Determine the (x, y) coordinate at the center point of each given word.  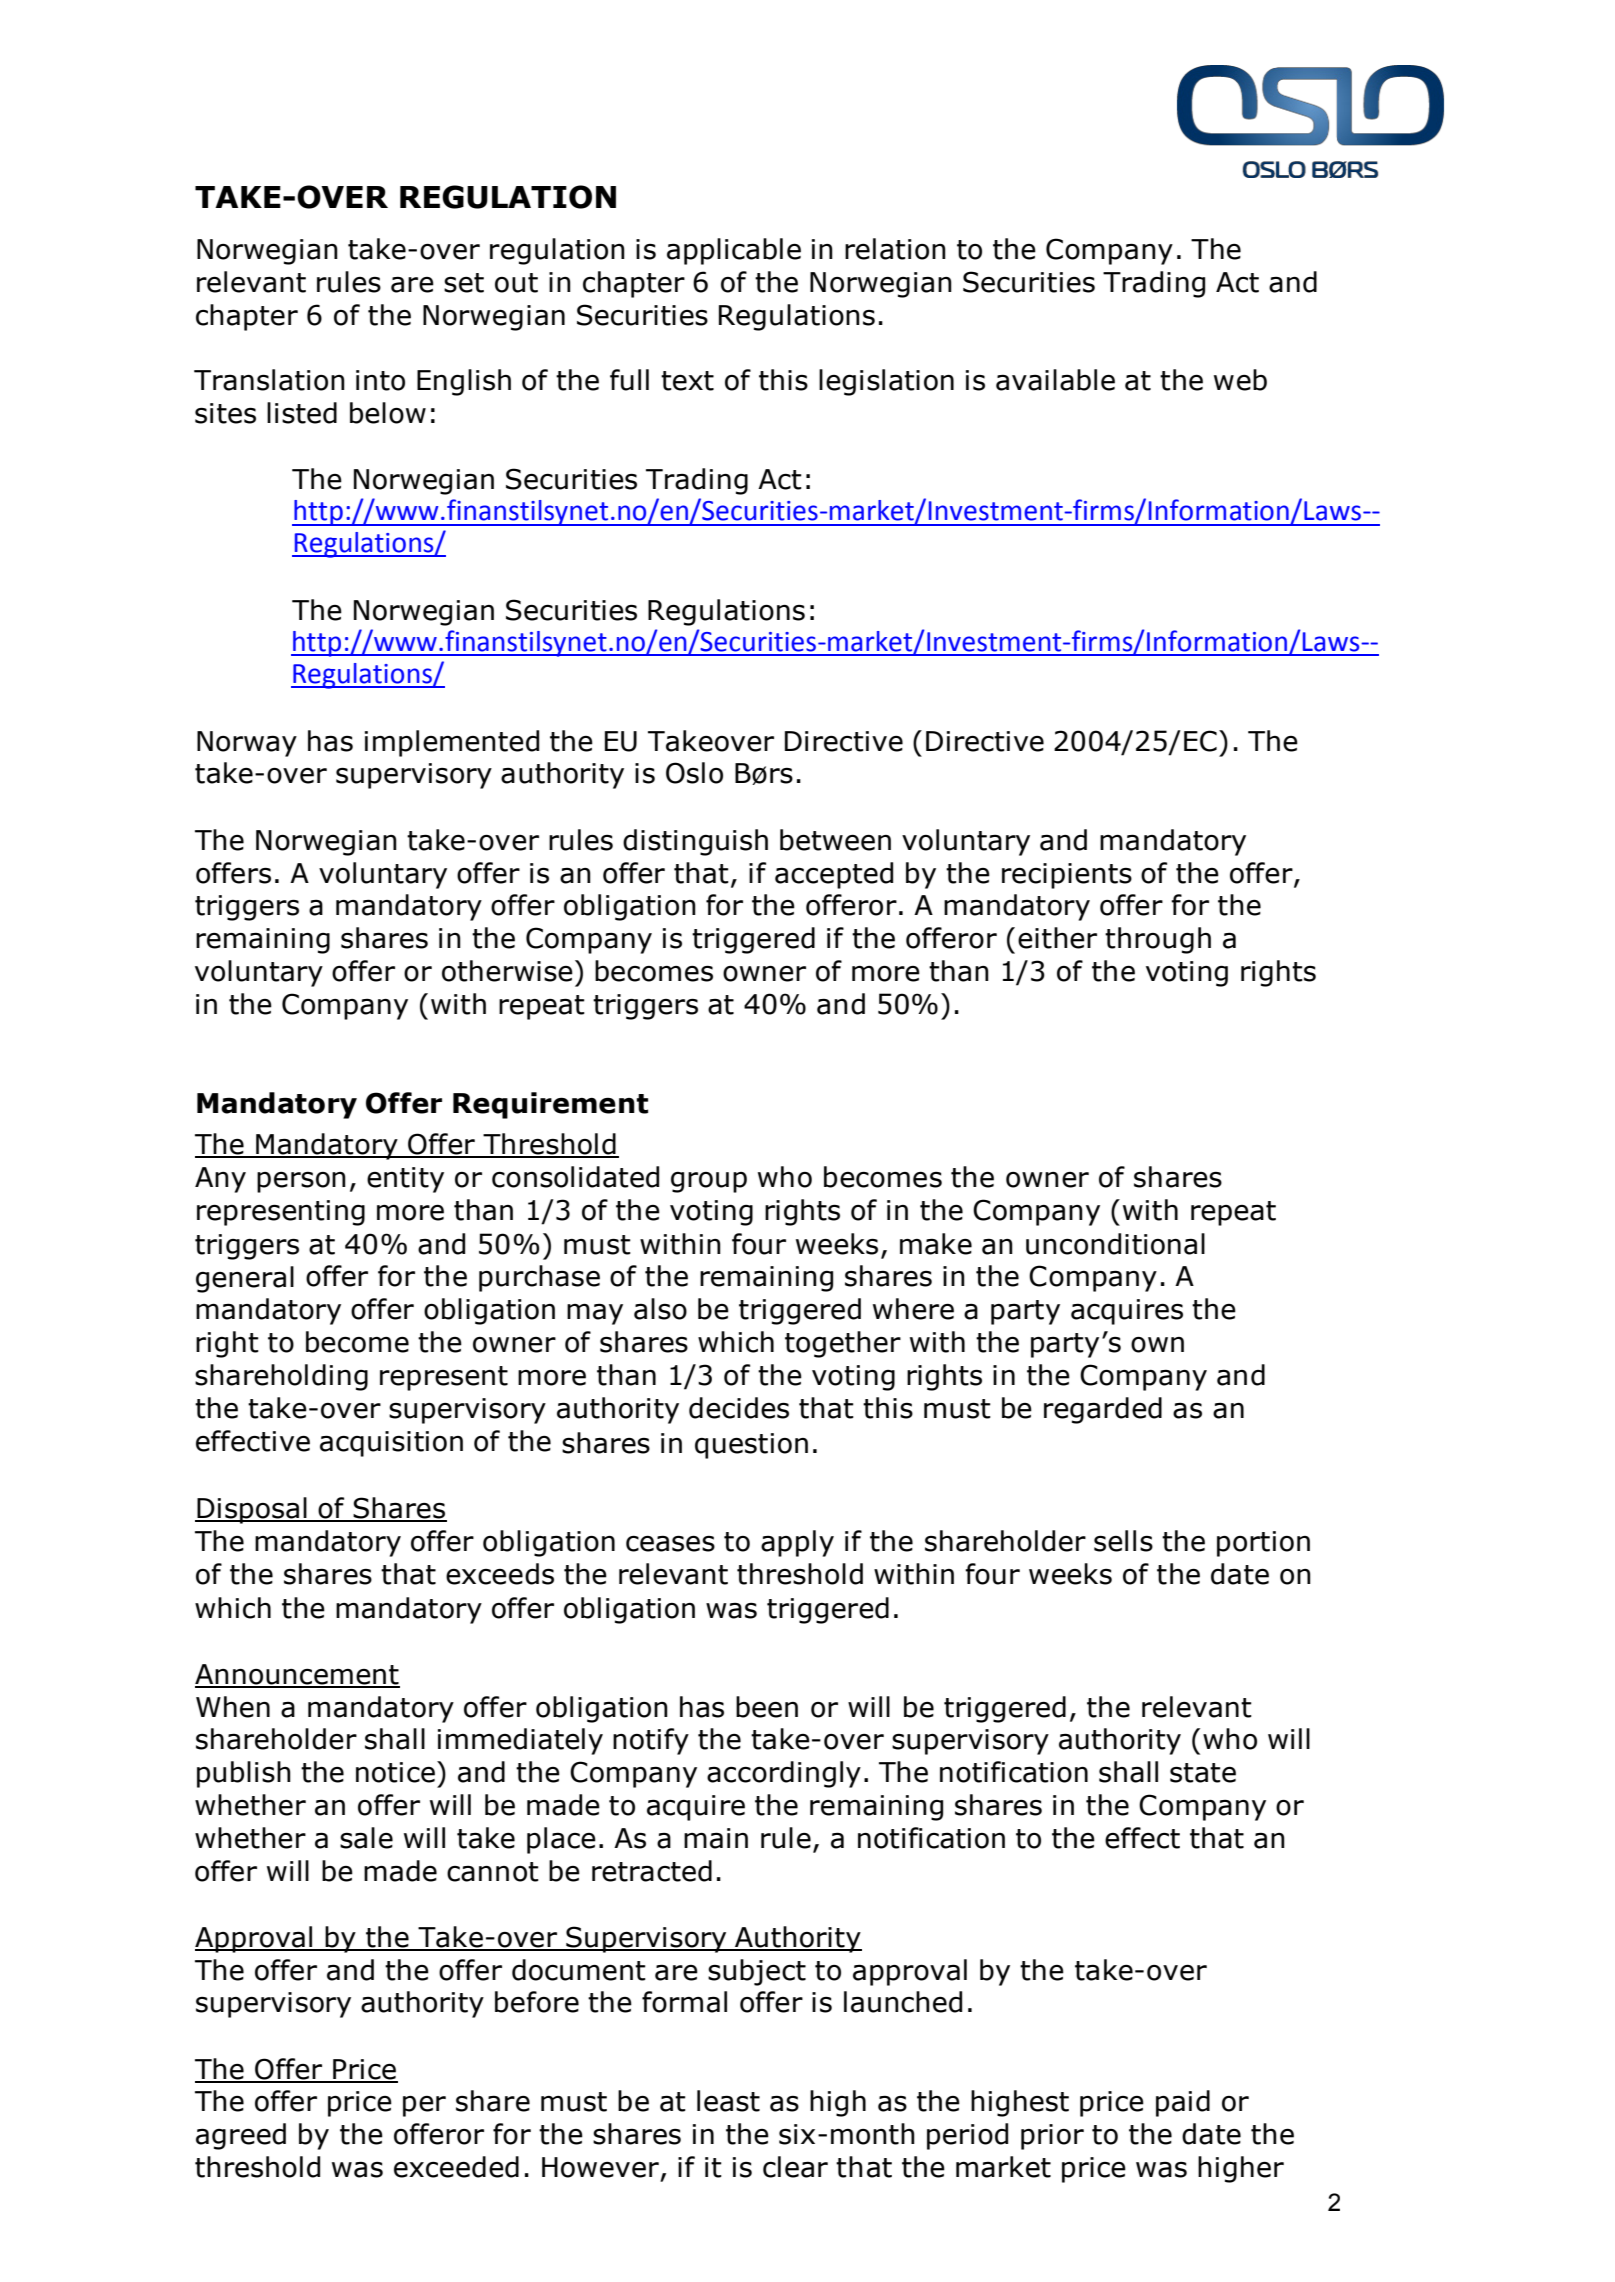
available (1055, 380)
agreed (241, 2136)
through (1158, 940)
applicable (734, 251)
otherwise (507, 971)
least (728, 2101)
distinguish (695, 842)
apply (797, 1543)
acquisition (391, 1444)
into (380, 380)
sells (1123, 1541)
